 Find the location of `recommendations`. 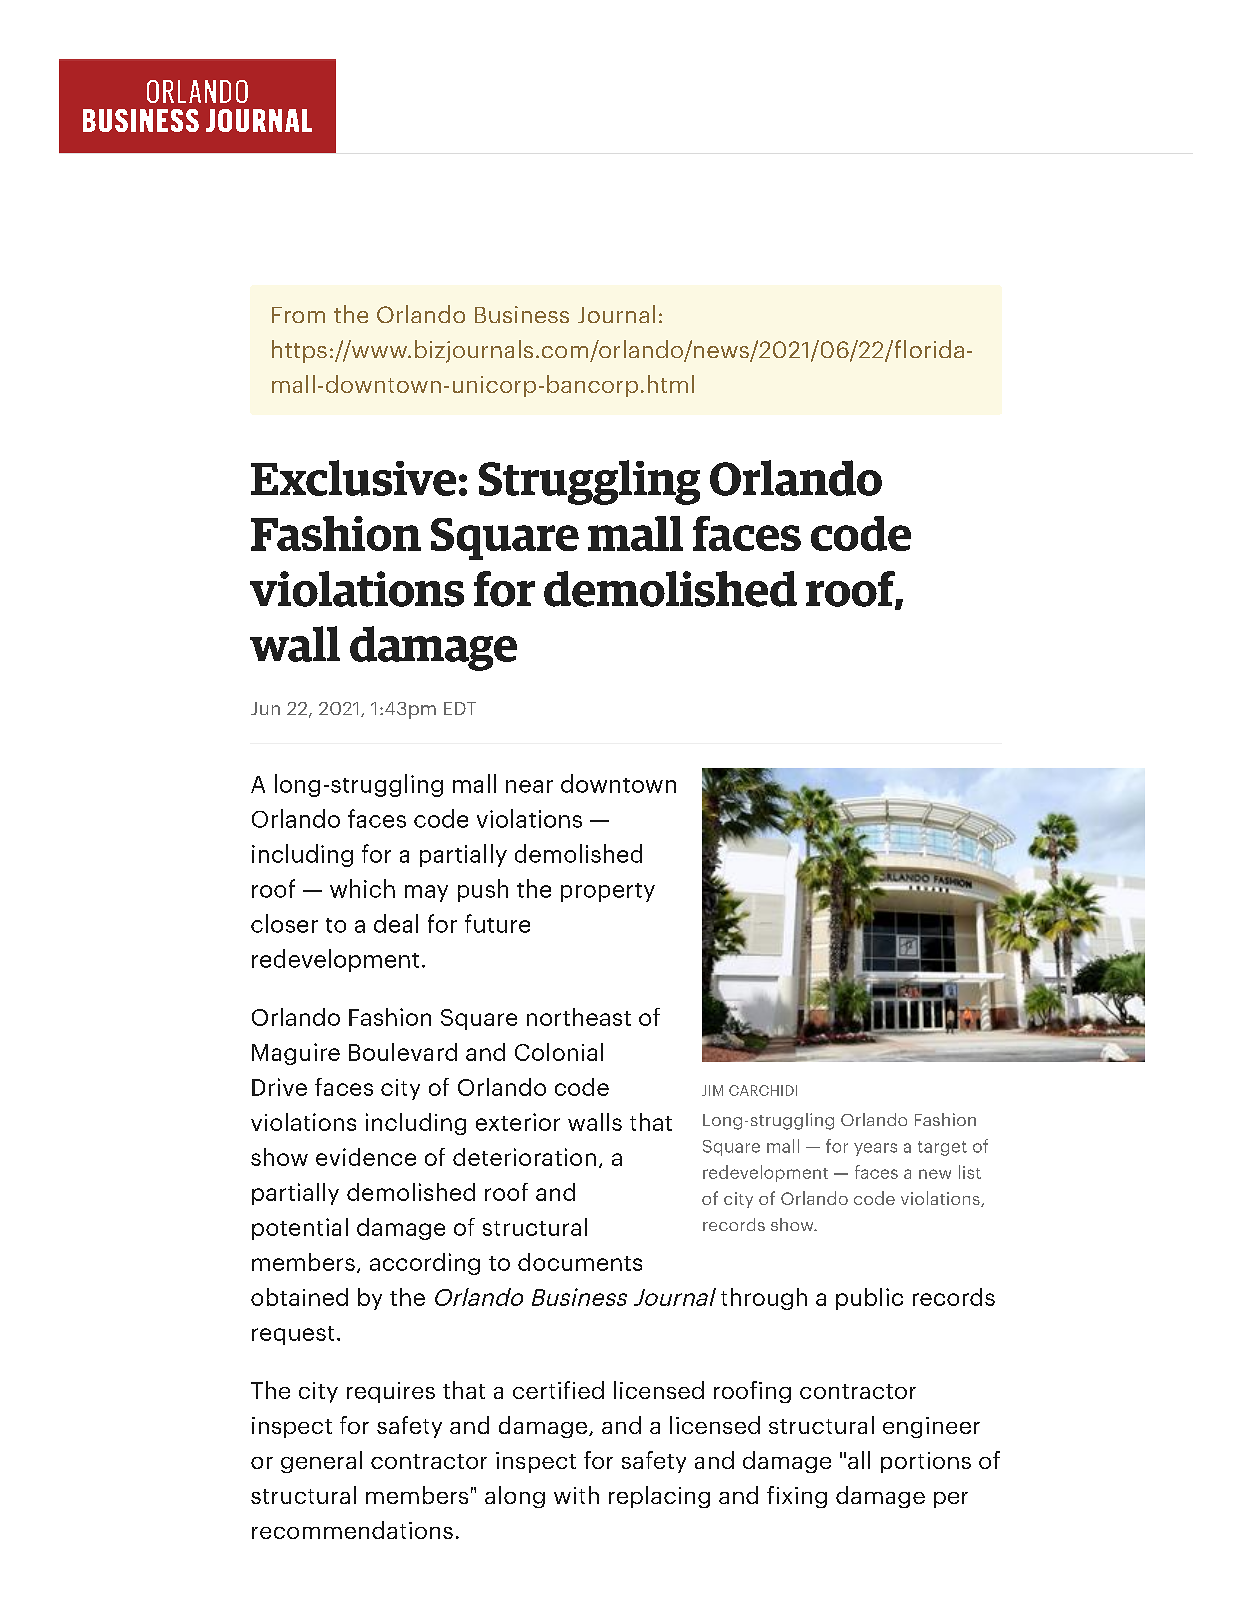

recommendations is located at coordinates (352, 1530).
